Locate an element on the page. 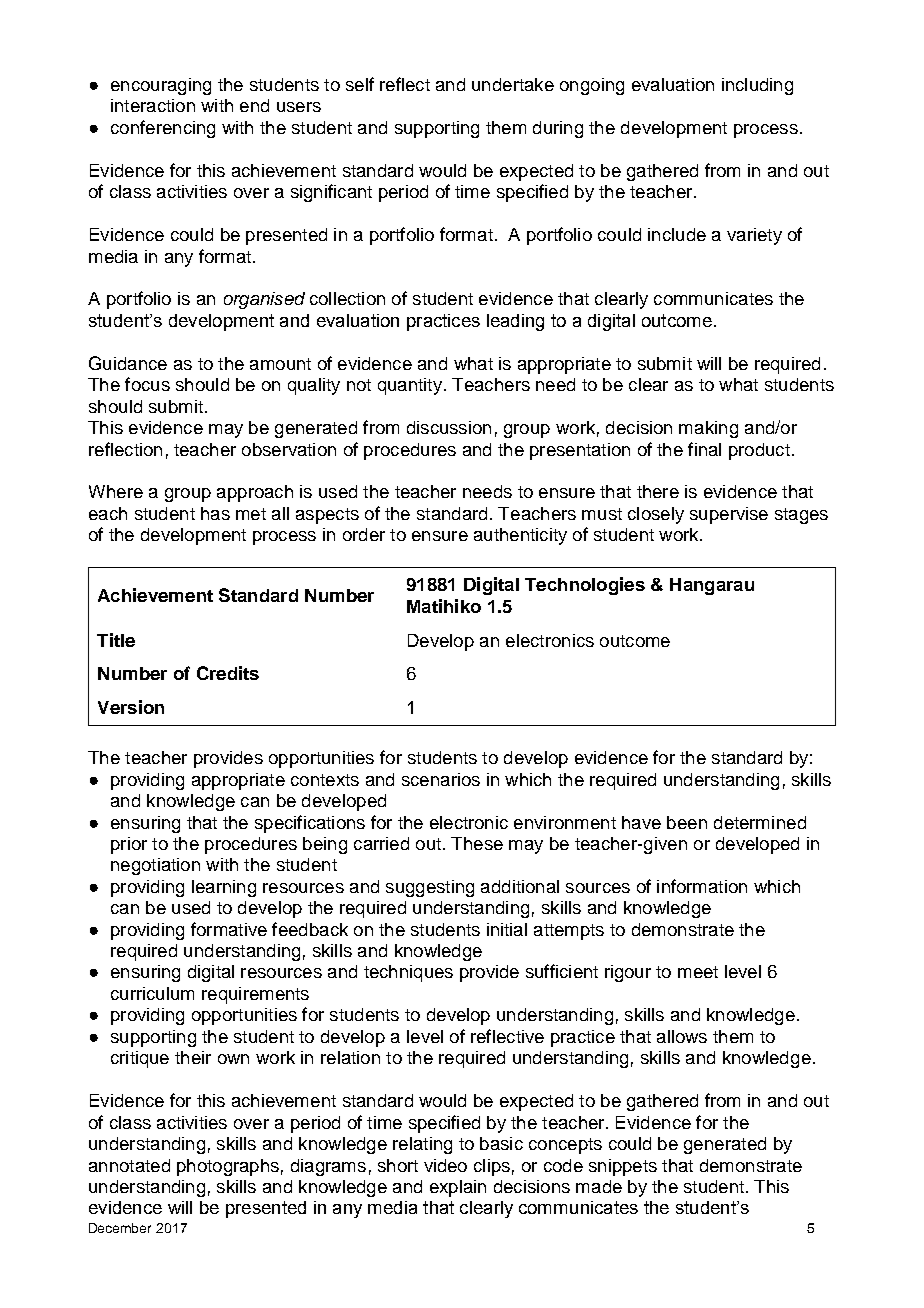 The height and width of the page is (1308, 924). quantity is located at coordinates (410, 386).
